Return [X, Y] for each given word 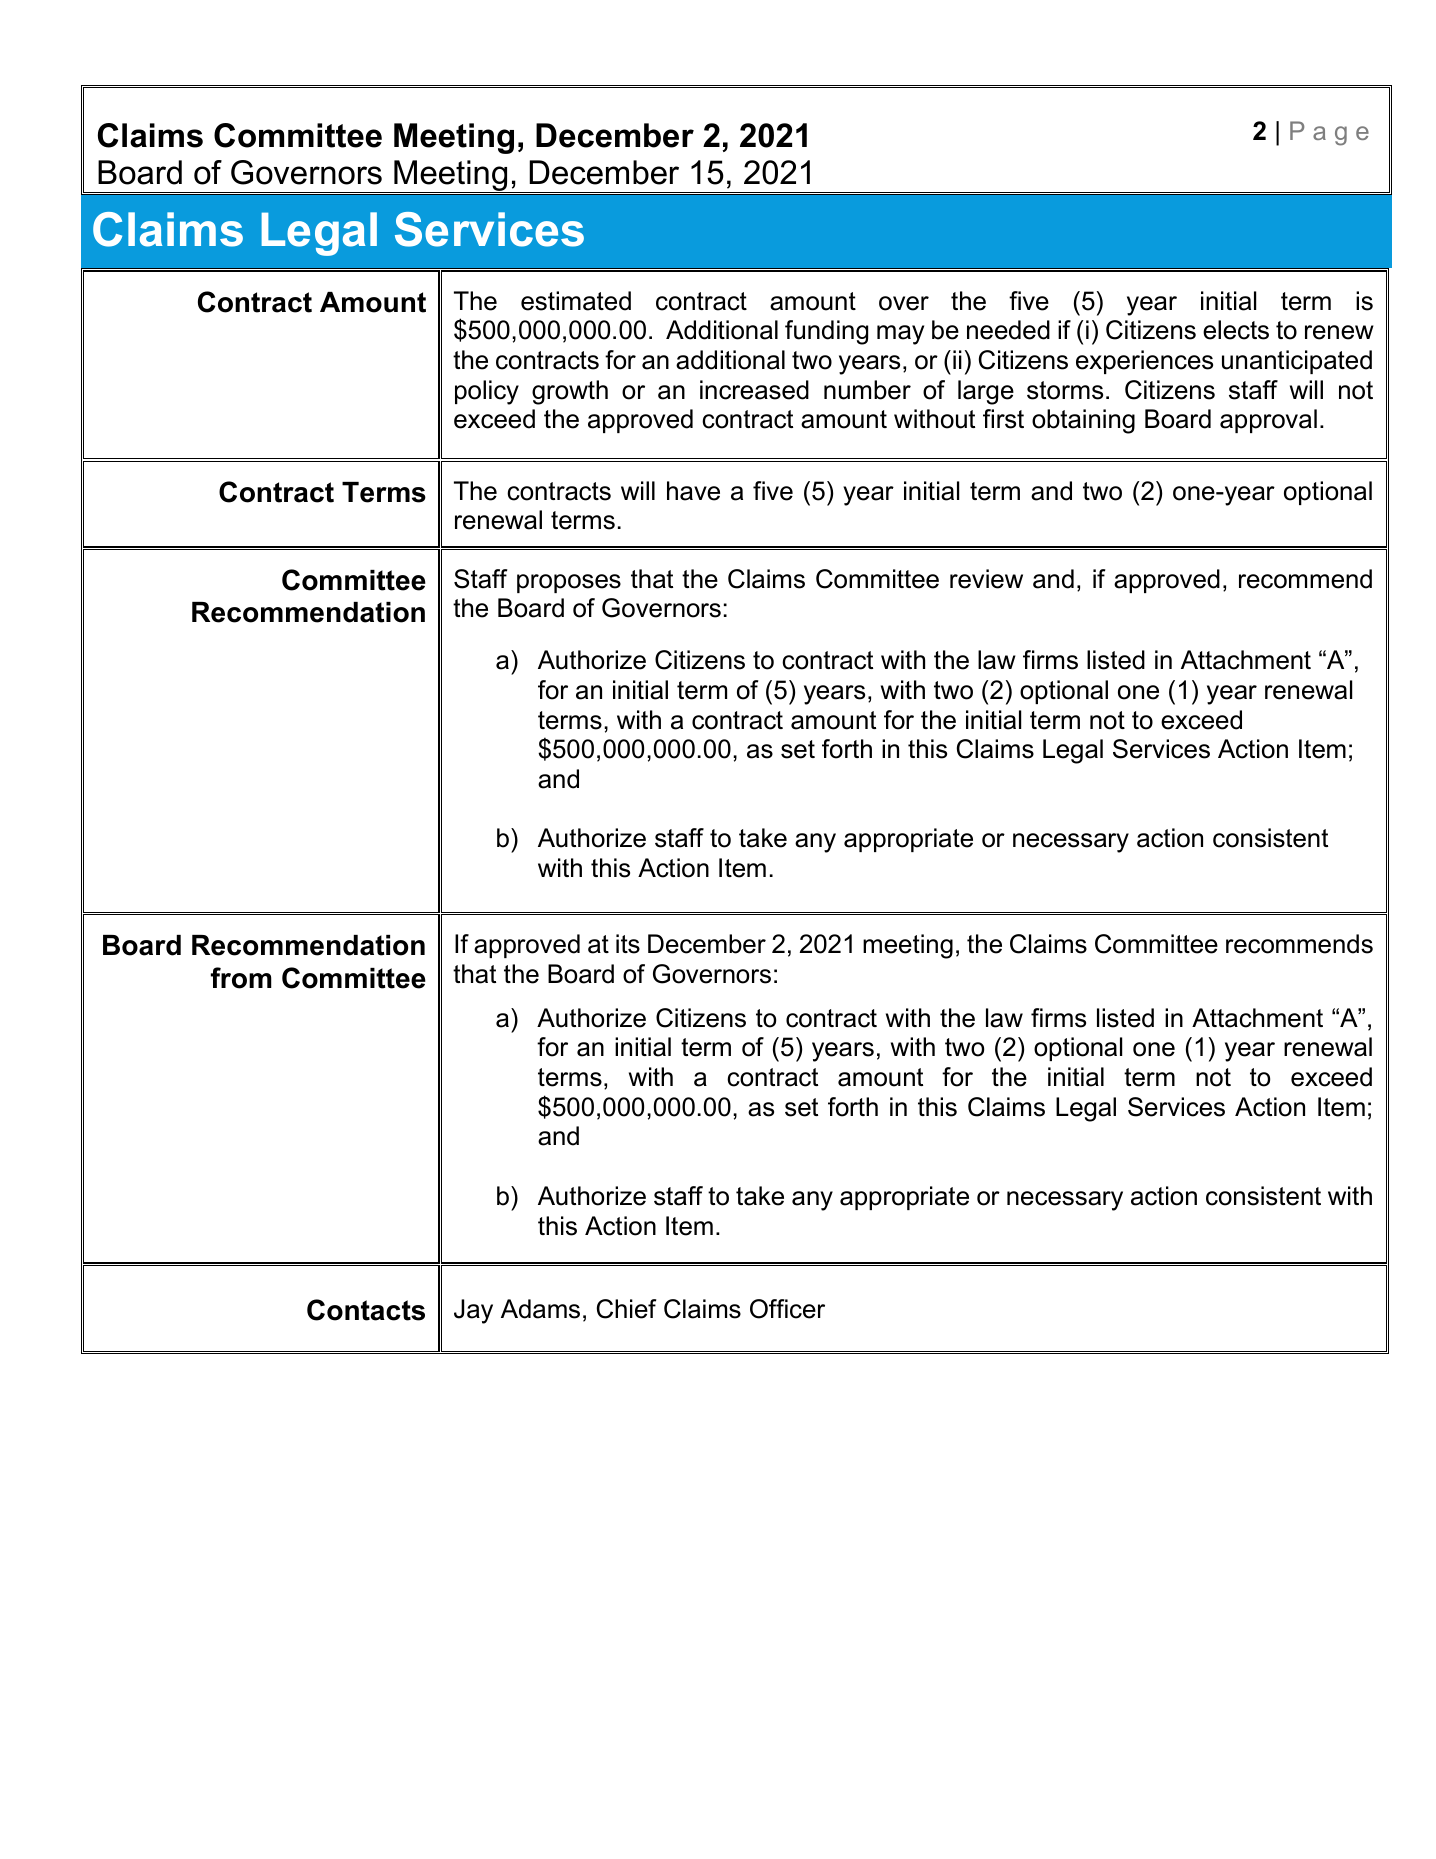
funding [826, 332]
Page [1329, 133]
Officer [787, 1309]
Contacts [366, 1310]
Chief [626, 1309]
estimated [576, 301]
